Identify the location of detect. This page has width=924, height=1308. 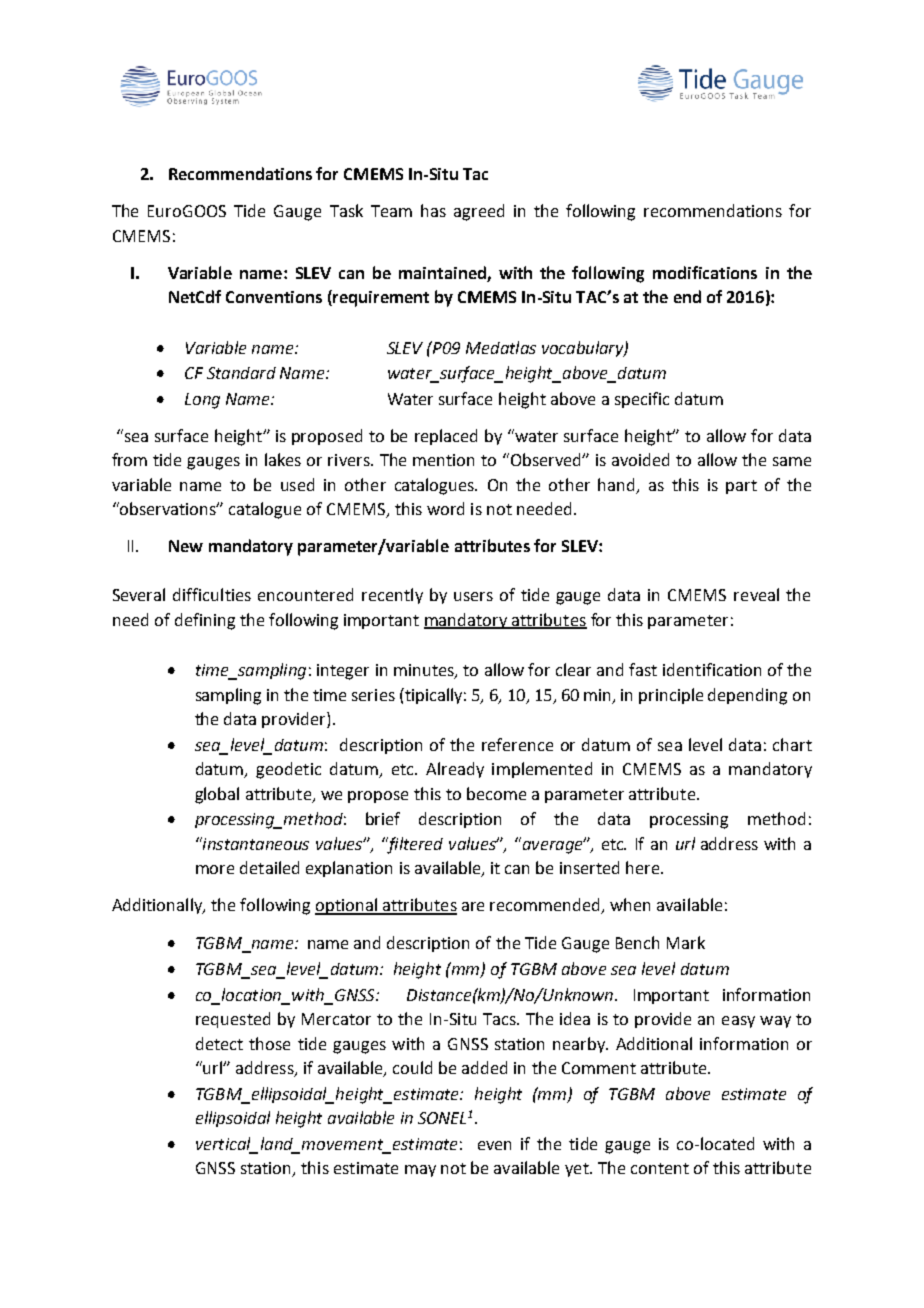
(219, 1043).
